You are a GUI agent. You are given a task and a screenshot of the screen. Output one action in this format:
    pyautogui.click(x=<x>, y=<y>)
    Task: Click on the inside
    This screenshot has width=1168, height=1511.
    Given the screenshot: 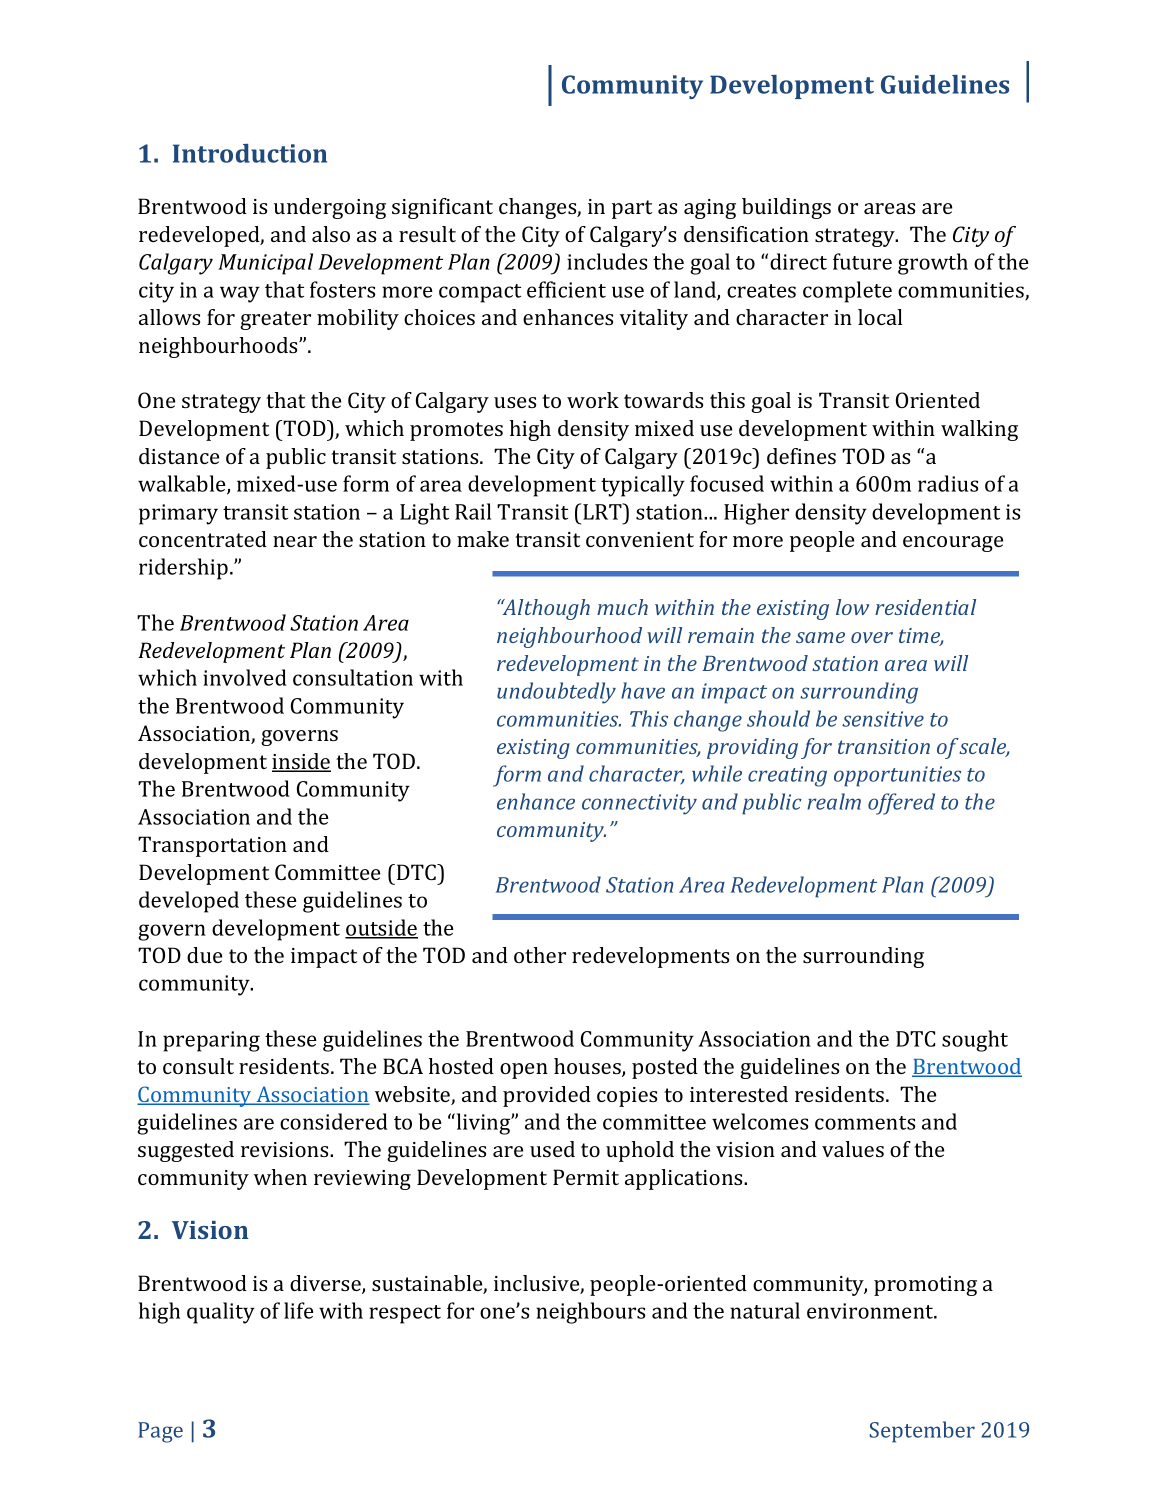 What is the action you would take?
    pyautogui.click(x=301, y=762)
